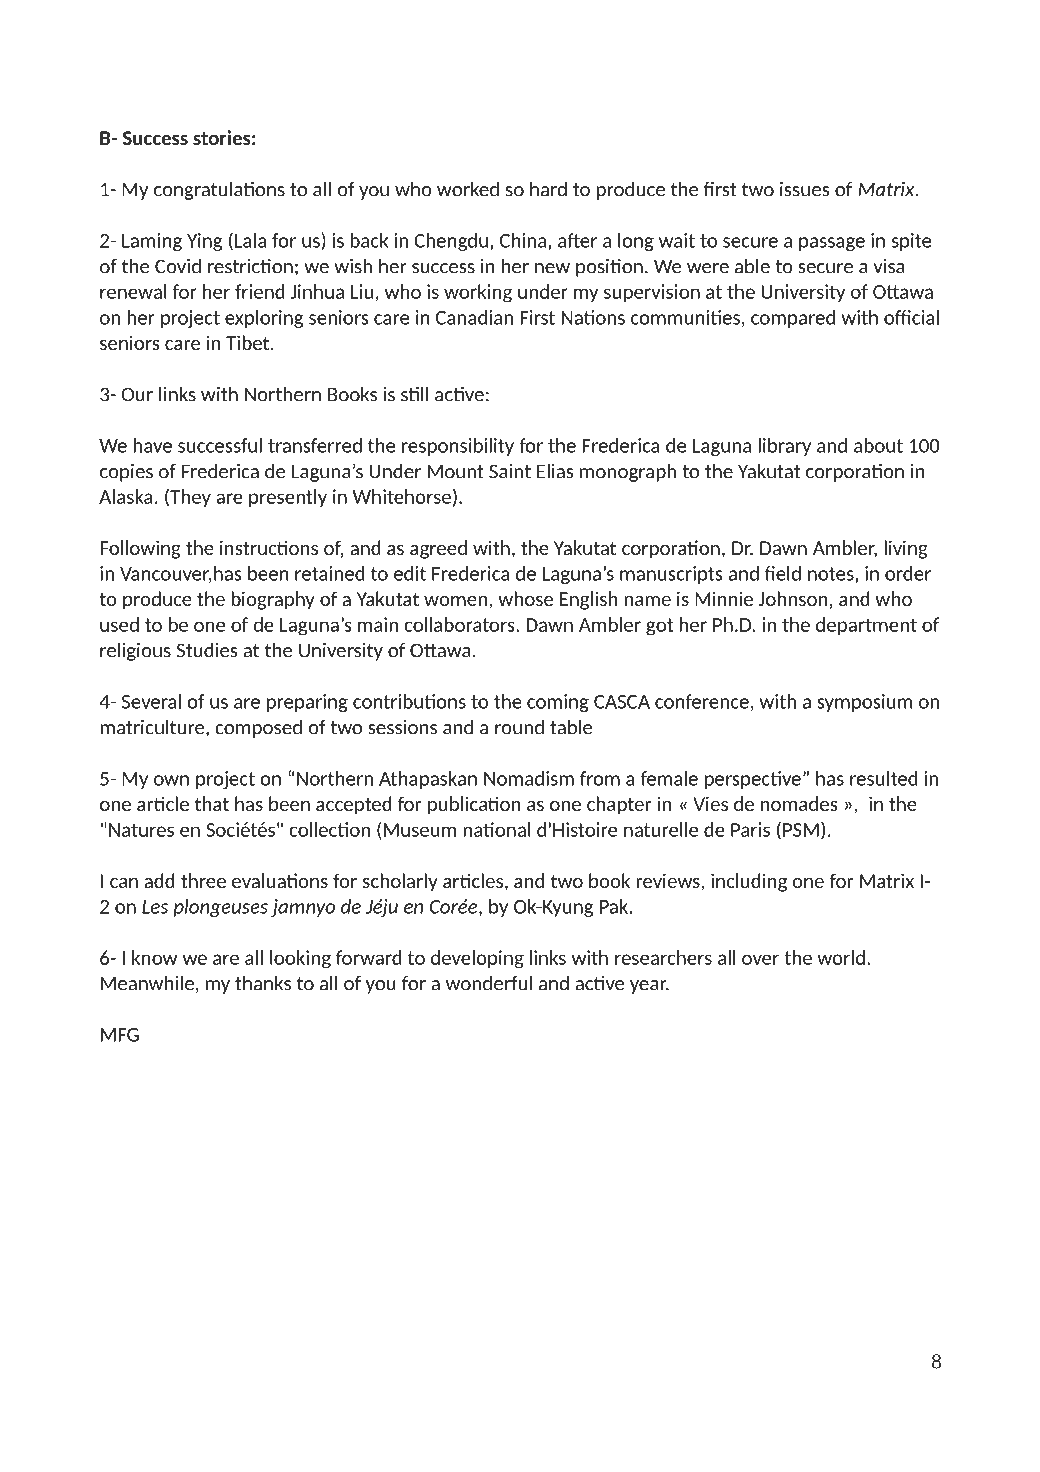 This document has width=1040, height=1472. What do you see at coordinates (263, 983) in the document?
I see `thanks` at bounding box center [263, 983].
